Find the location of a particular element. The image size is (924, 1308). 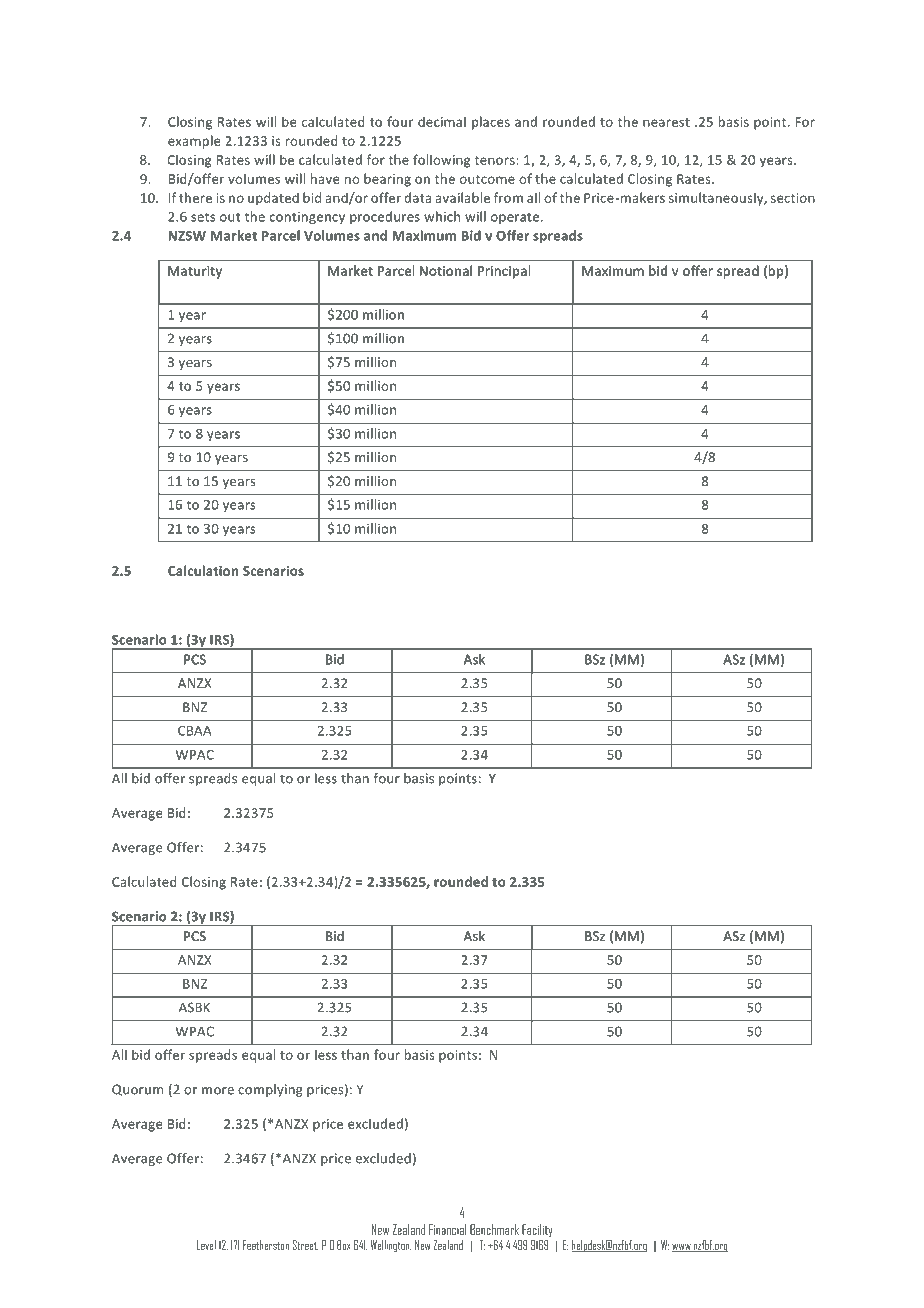

Calculation is located at coordinates (203, 570).
